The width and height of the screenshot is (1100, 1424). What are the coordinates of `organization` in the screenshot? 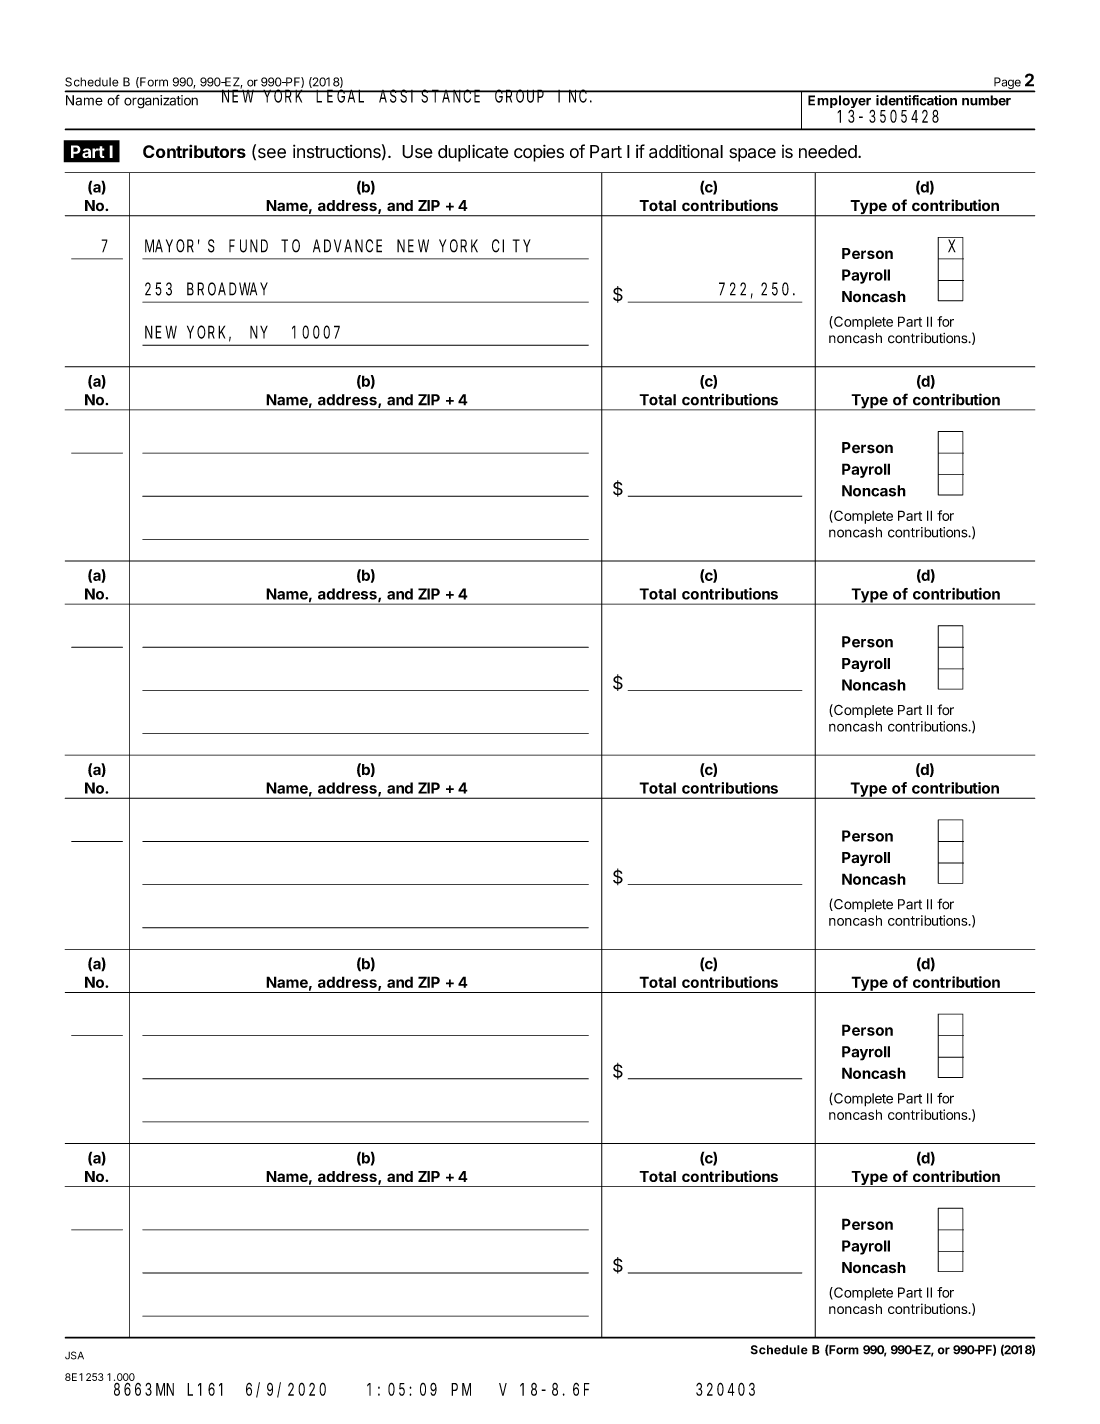 It's located at (161, 101).
